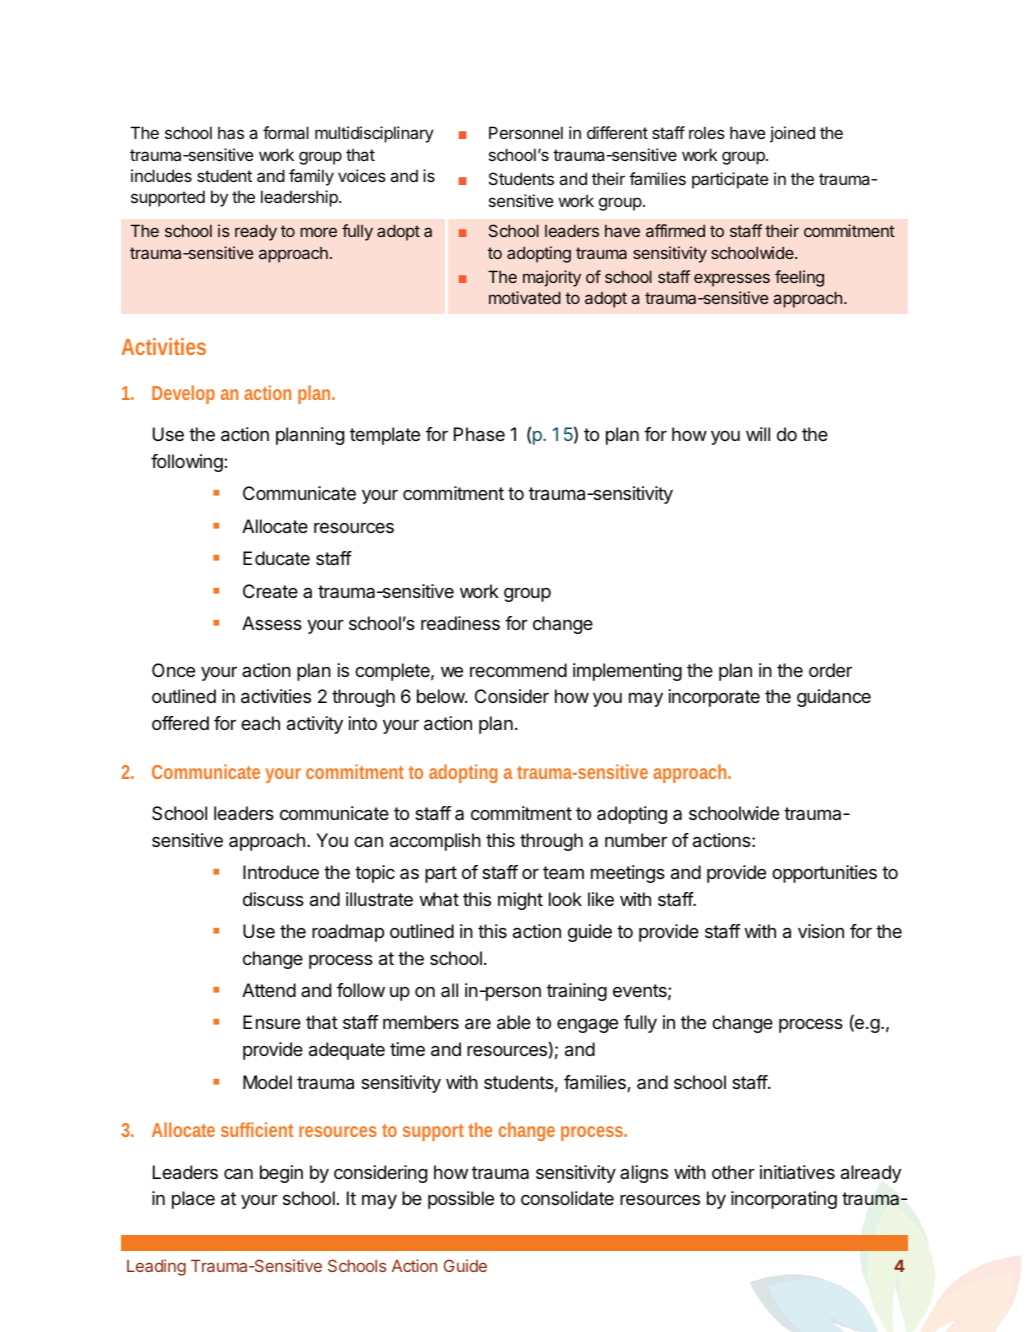  I want to click on might, so click(520, 901).
